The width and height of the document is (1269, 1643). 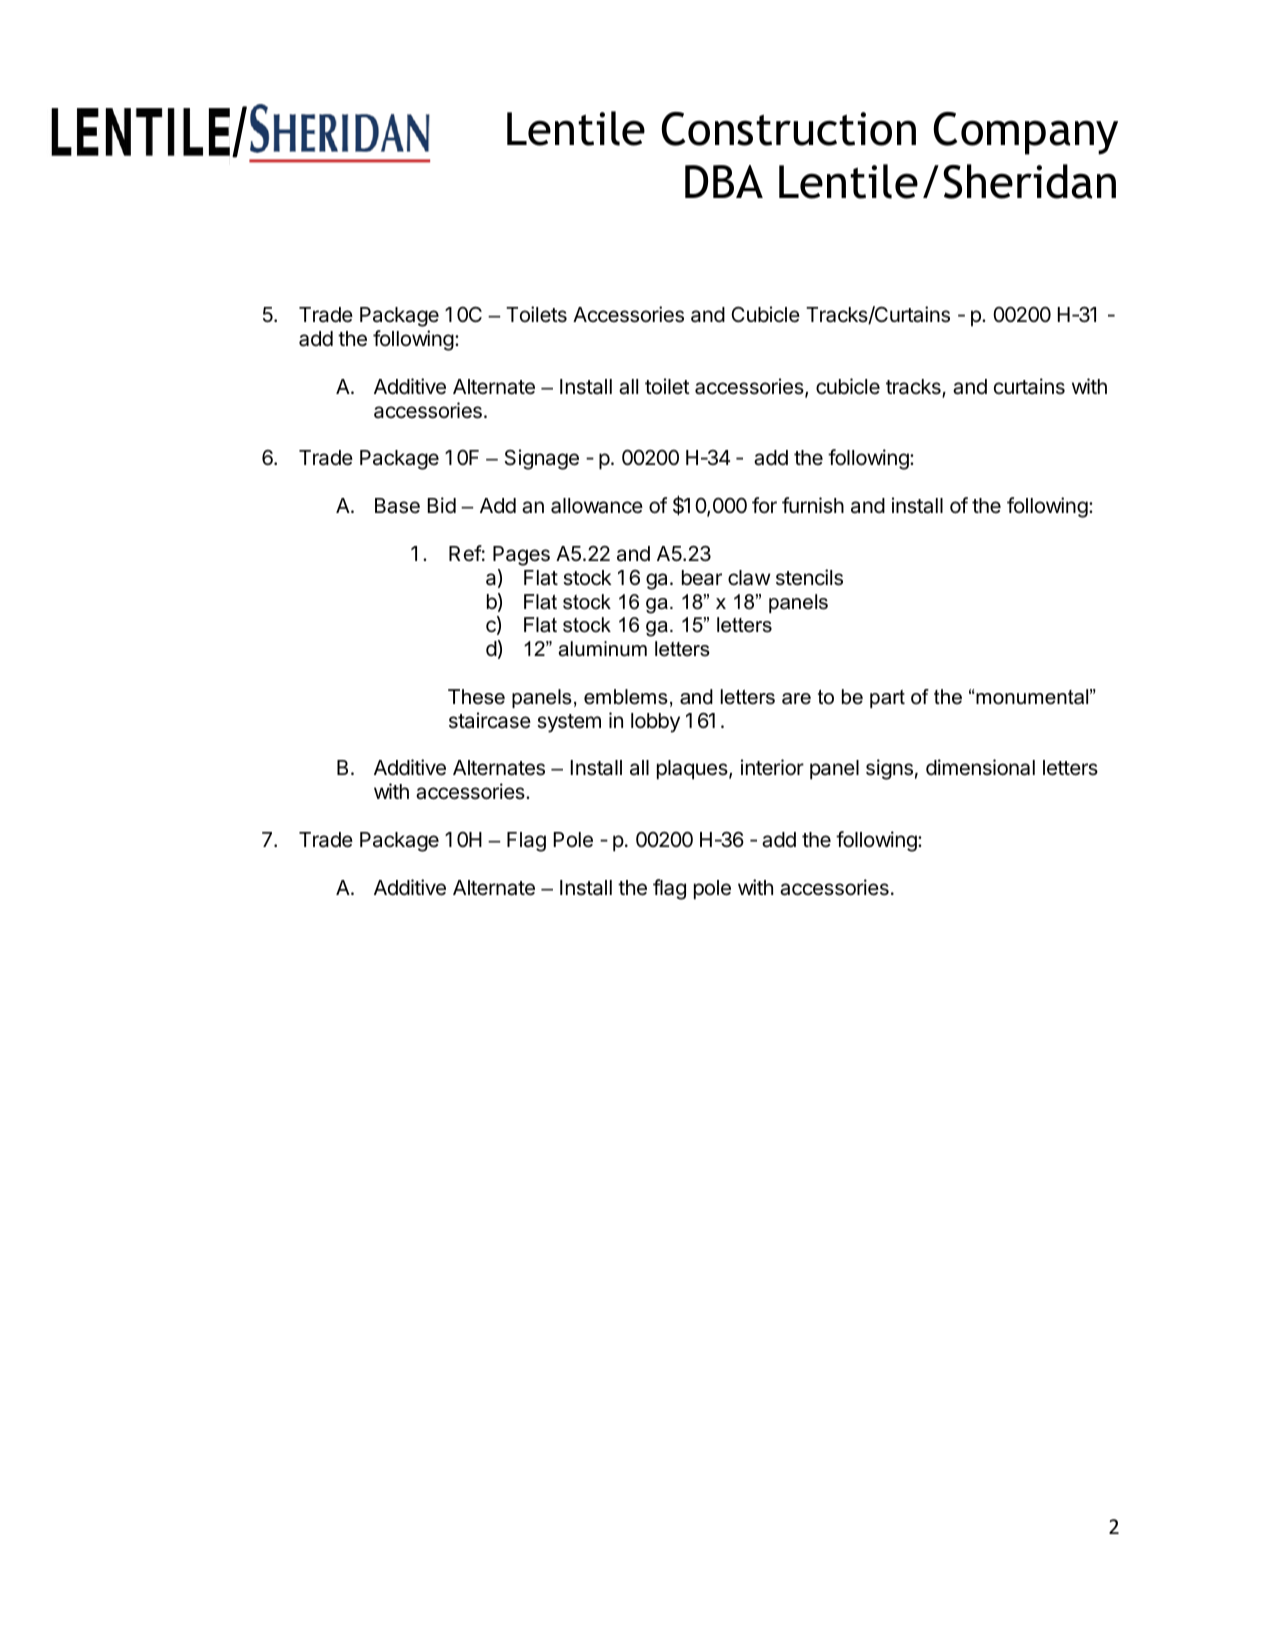 What do you see at coordinates (772, 767) in the document?
I see `interior` at bounding box center [772, 767].
